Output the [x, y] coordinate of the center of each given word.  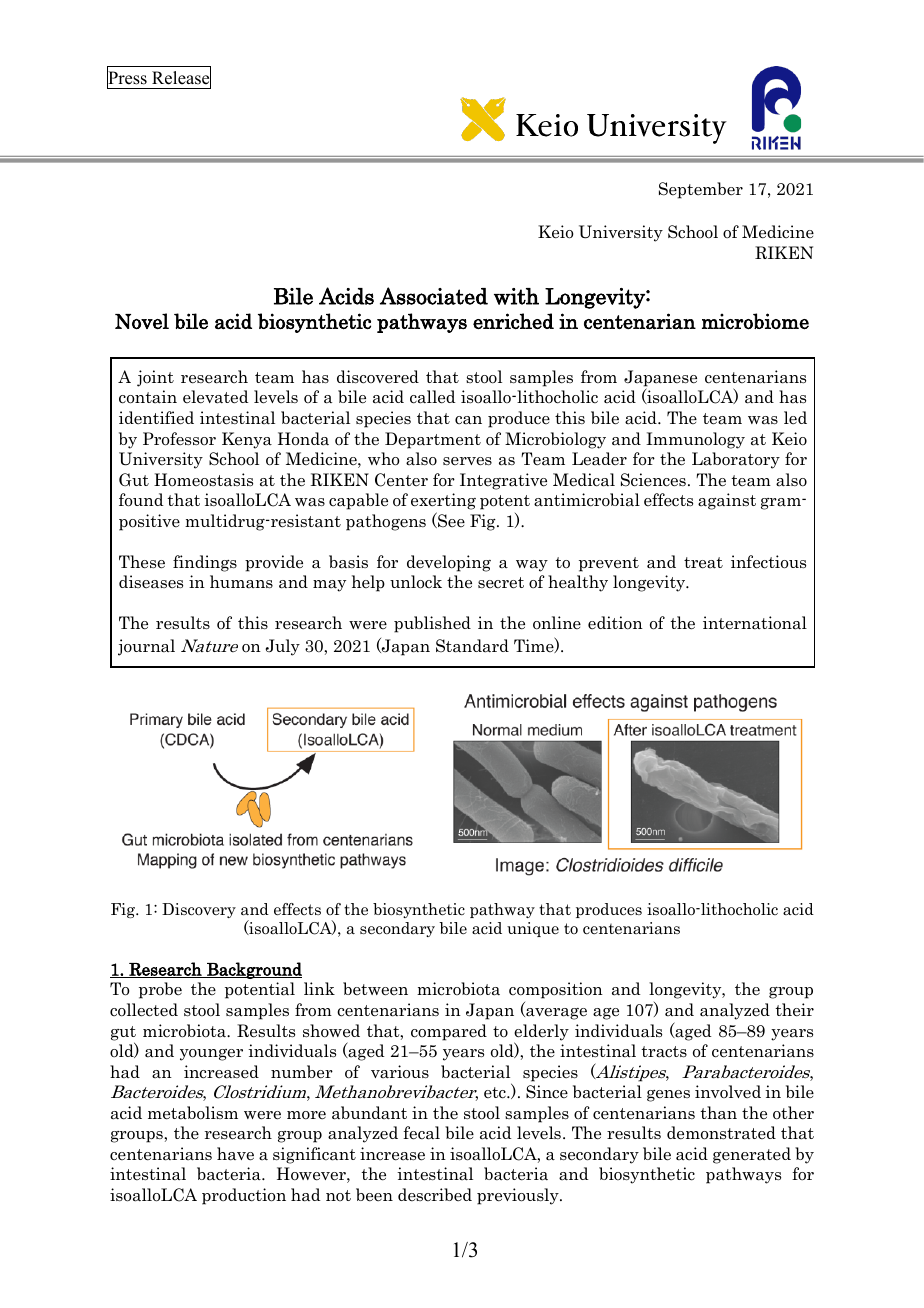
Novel [142, 321]
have [235, 1154]
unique [533, 929]
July [283, 647]
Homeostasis [203, 480]
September [701, 190]
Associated [434, 296]
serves [467, 461]
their [794, 1010]
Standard [472, 646]
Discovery [199, 910]
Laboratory [736, 460]
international [755, 623]
